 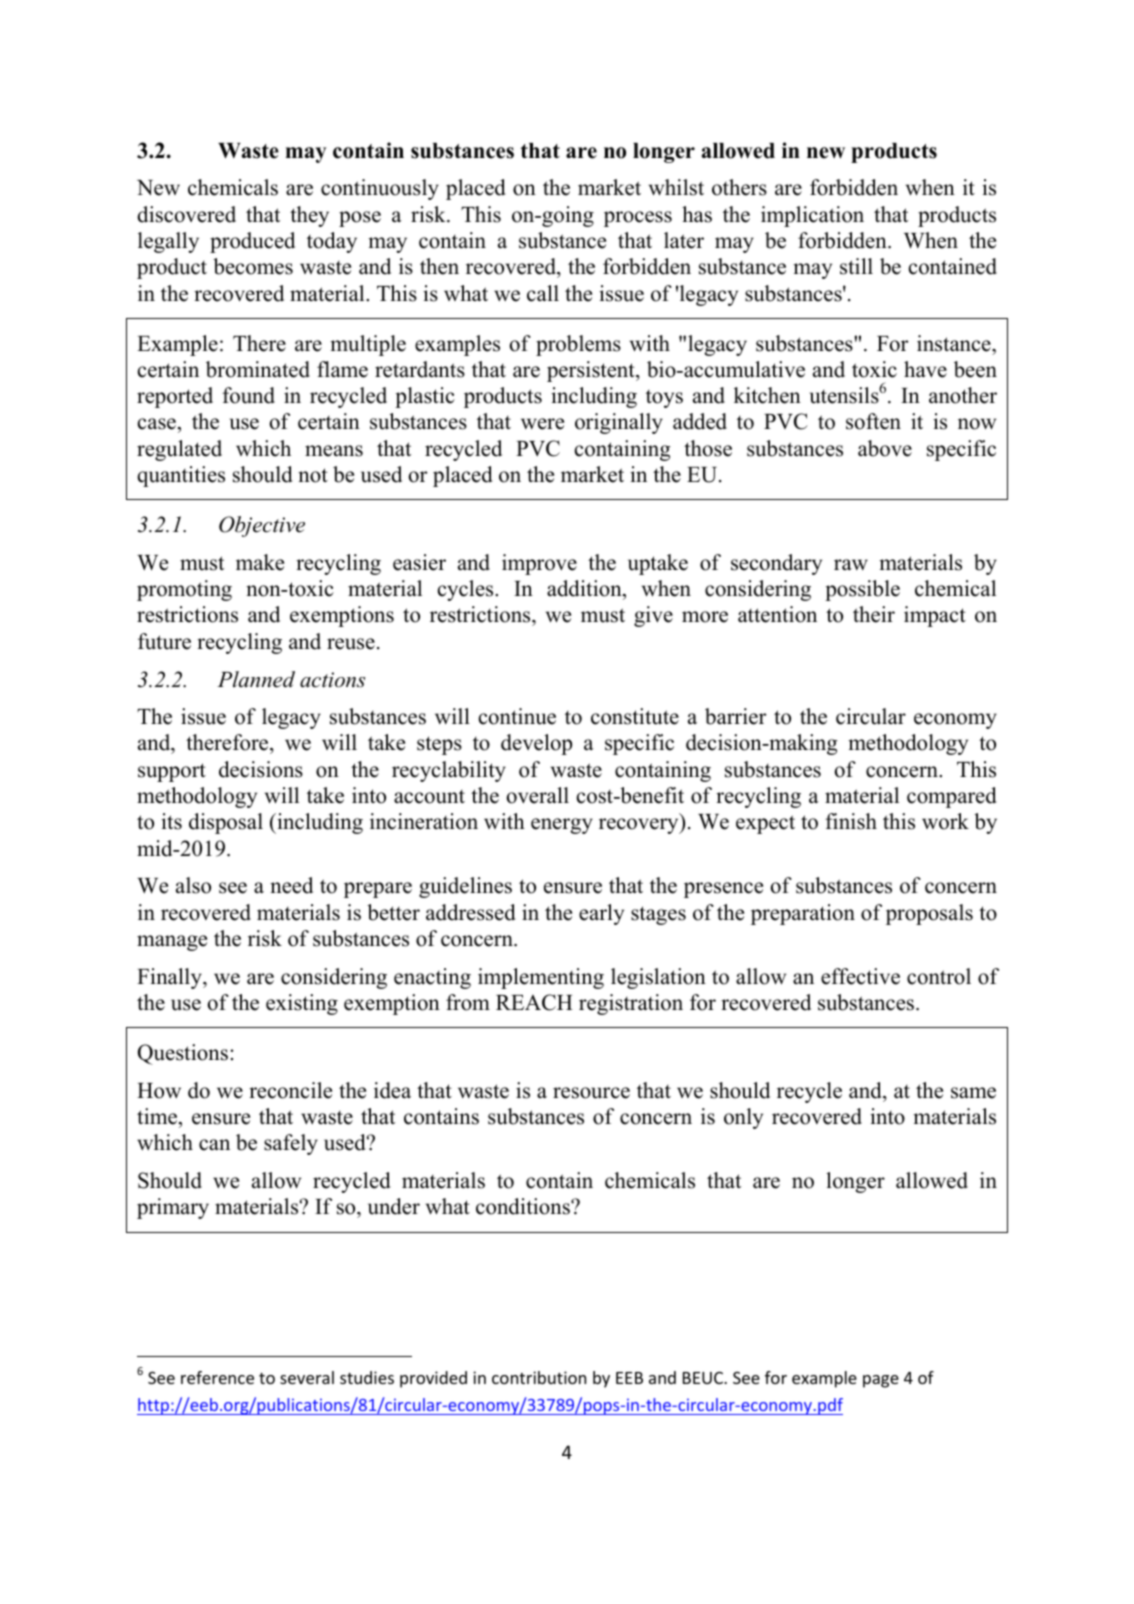 I want to click on produced, so click(x=252, y=242).
